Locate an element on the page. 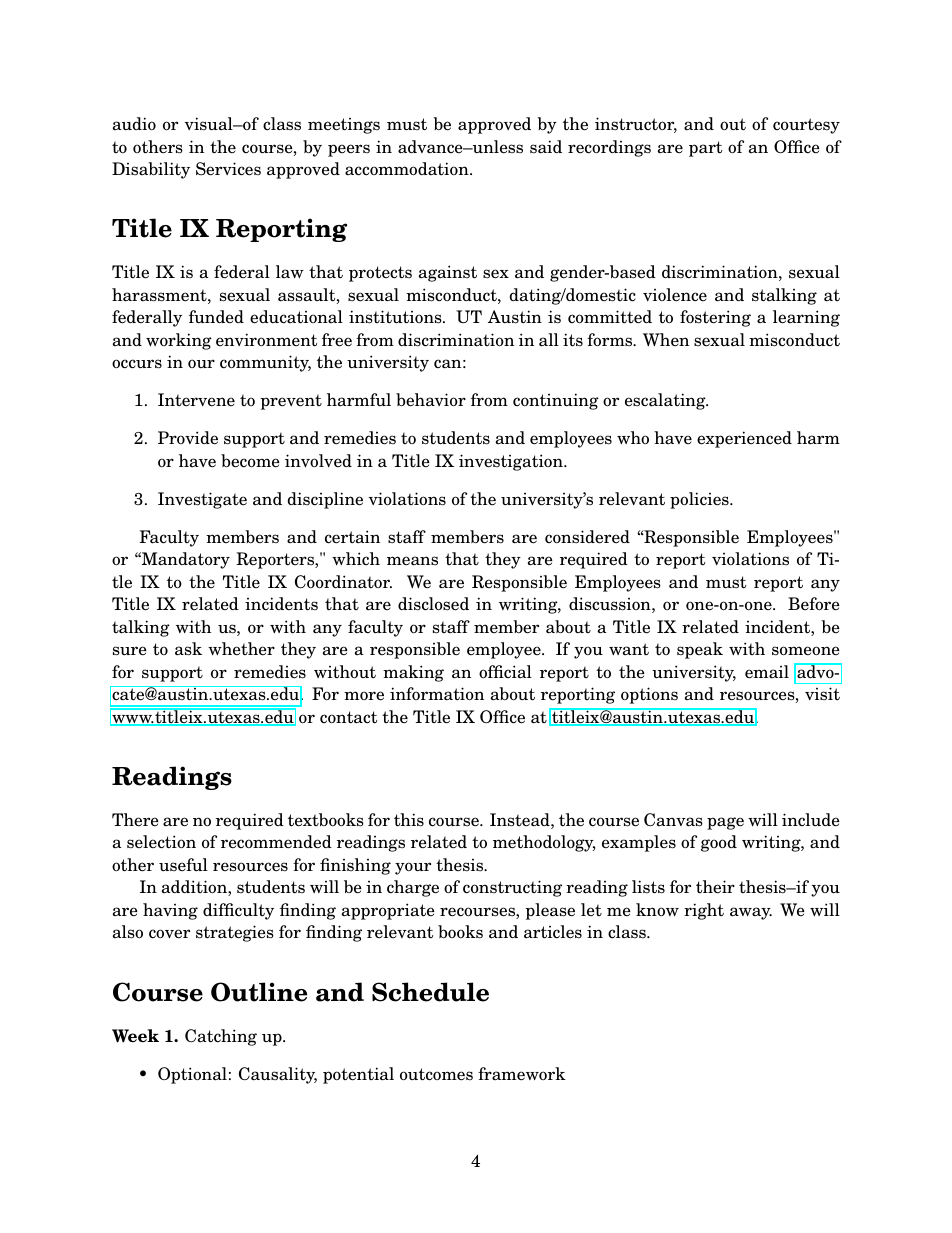 Image resolution: width=952 pixels, height=1233 pixels. said is located at coordinates (546, 147).
